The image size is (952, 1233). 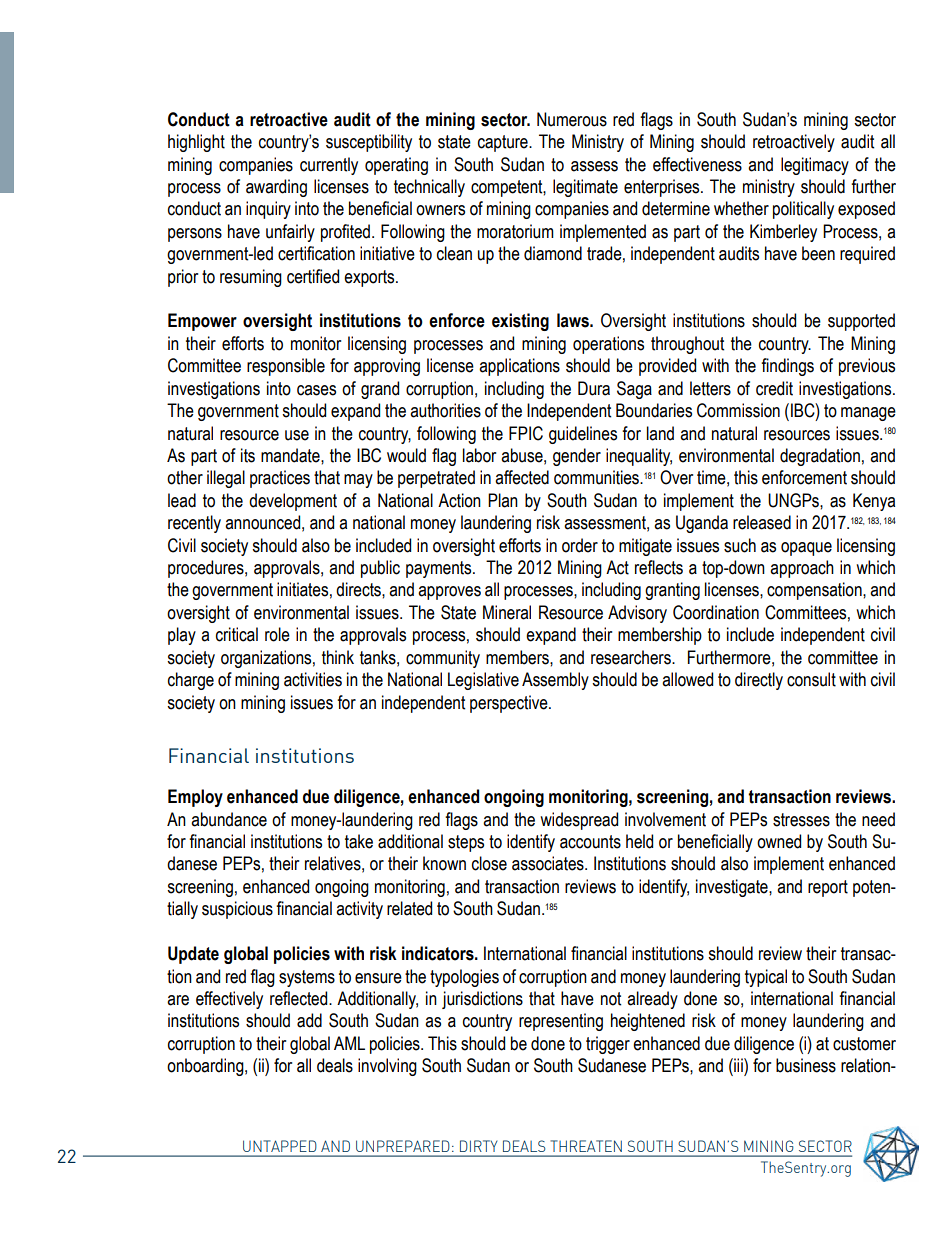 I want to click on legitimacy, so click(x=815, y=166).
